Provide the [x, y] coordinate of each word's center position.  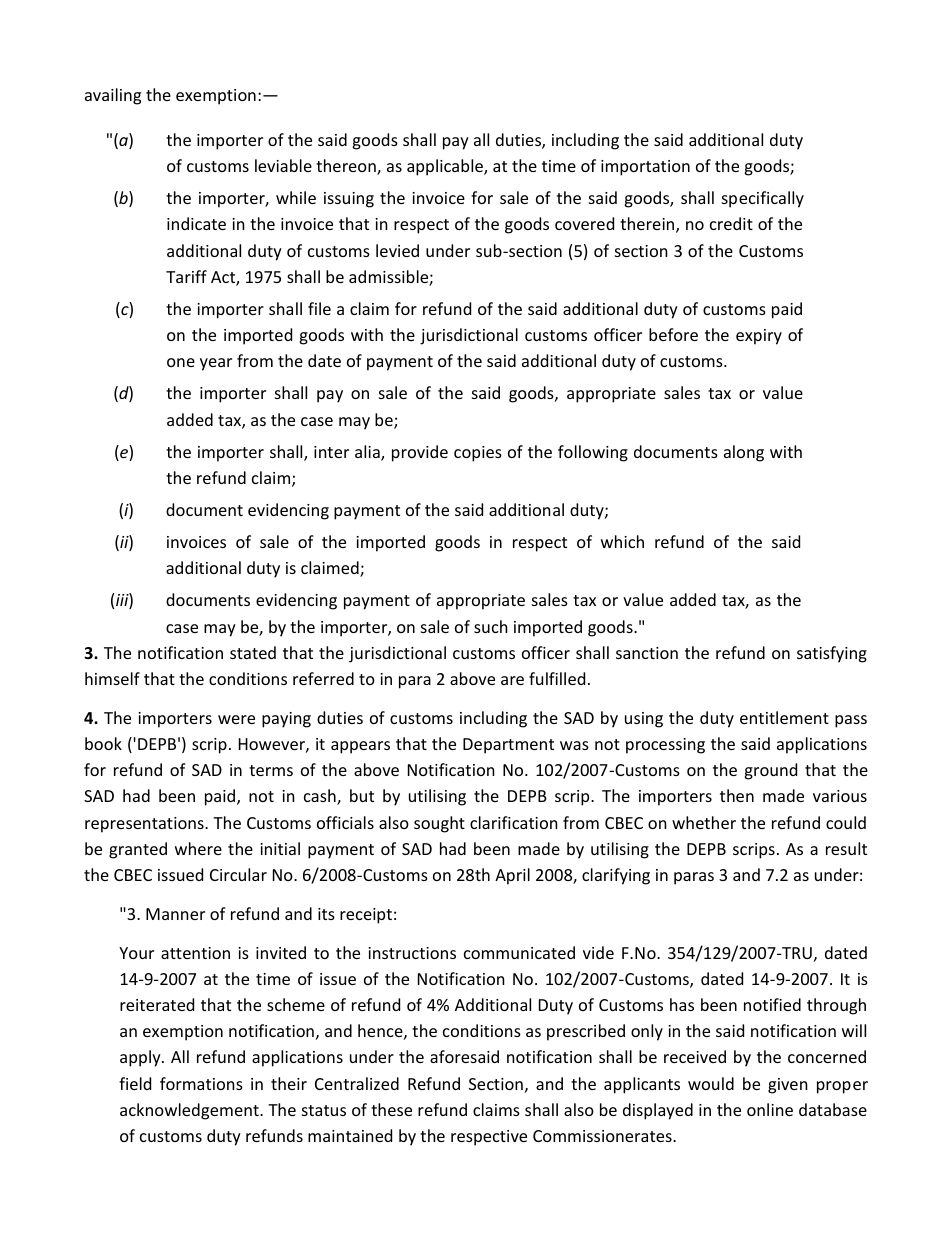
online [770, 1109]
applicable [446, 167]
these [391, 1109]
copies [478, 454]
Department [508, 746]
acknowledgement [190, 1111]
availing [113, 96]
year [216, 364]
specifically [763, 199]
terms [271, 770]
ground [770, 771]
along [744, 453]
